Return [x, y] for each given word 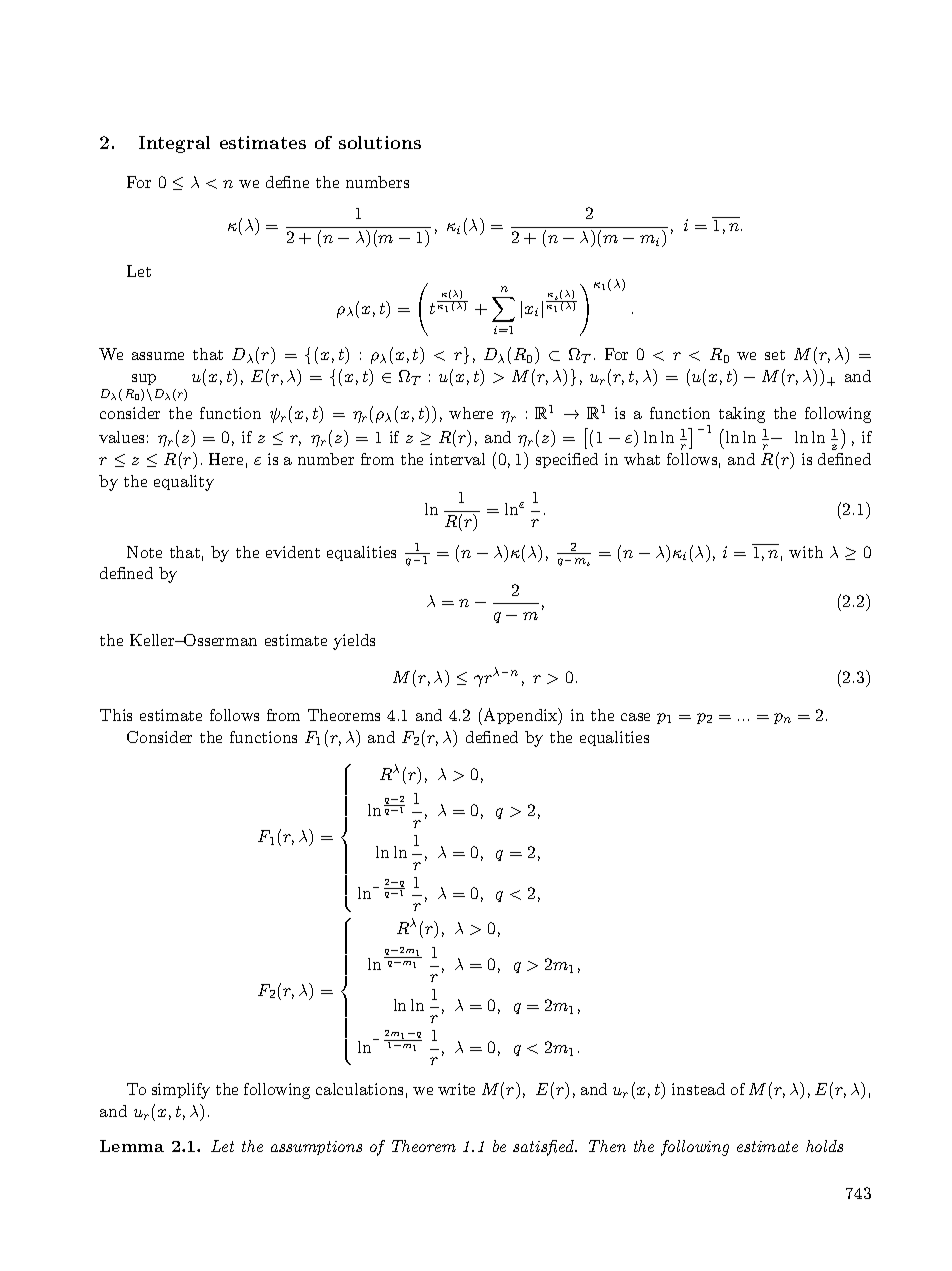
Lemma [132, 1146]
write [456, 1089]
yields [354, 642]
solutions [380, 142]
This [116, 715]
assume [158, 356]
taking [742, 415]
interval [457, 459]
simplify [181, 1091]
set [775, 355]
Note [144, 552]
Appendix [522, 716]
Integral [174, 144]
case [635, 717]
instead [698, 1089]
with [806, 552]
